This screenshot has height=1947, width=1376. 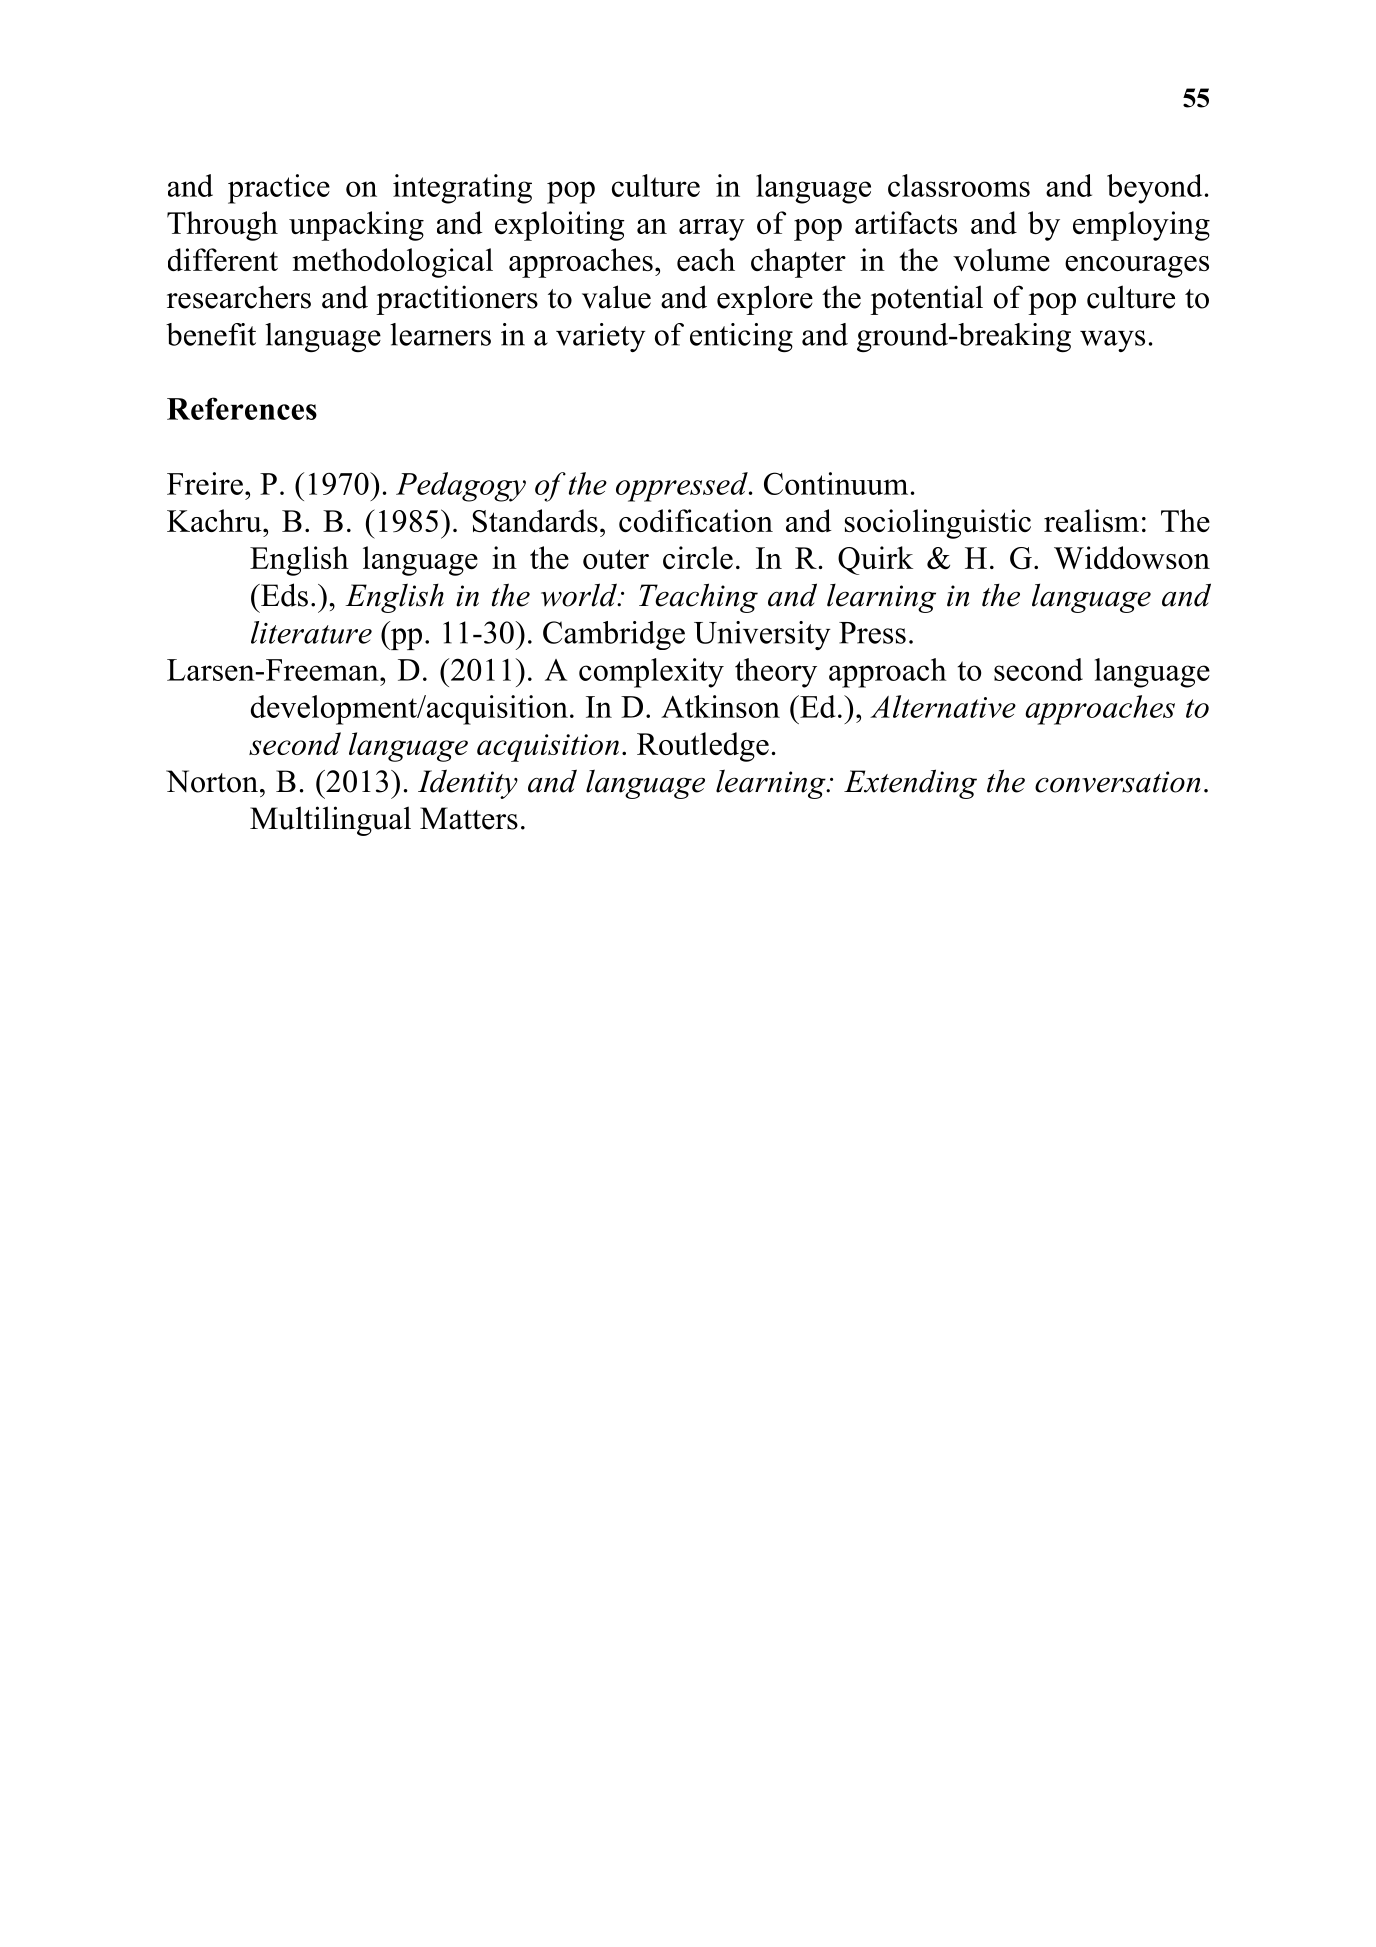 I want to click on conversation, so click(x=1117, y=782).
